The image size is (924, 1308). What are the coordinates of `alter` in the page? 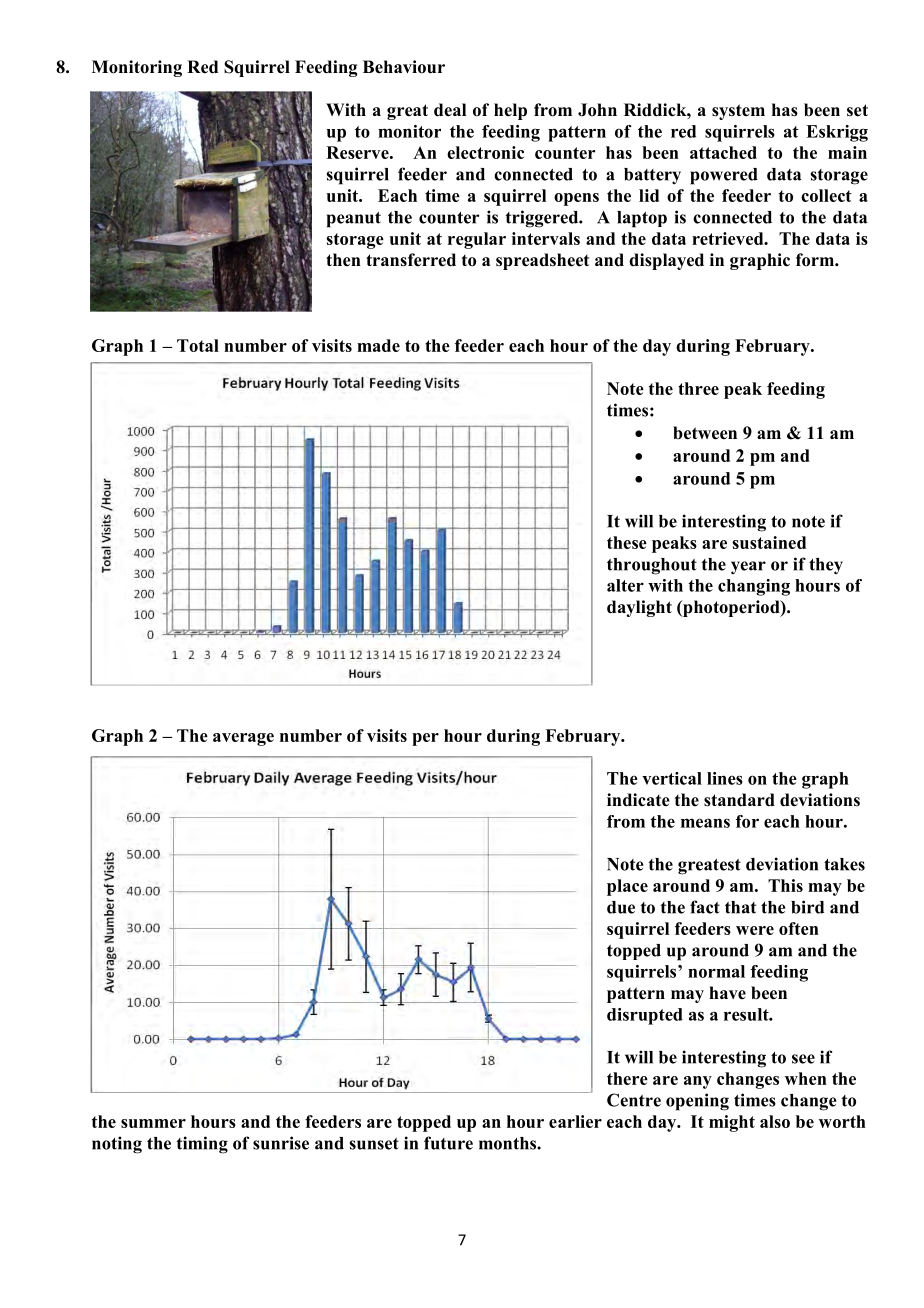 It's located at (625, 585).
